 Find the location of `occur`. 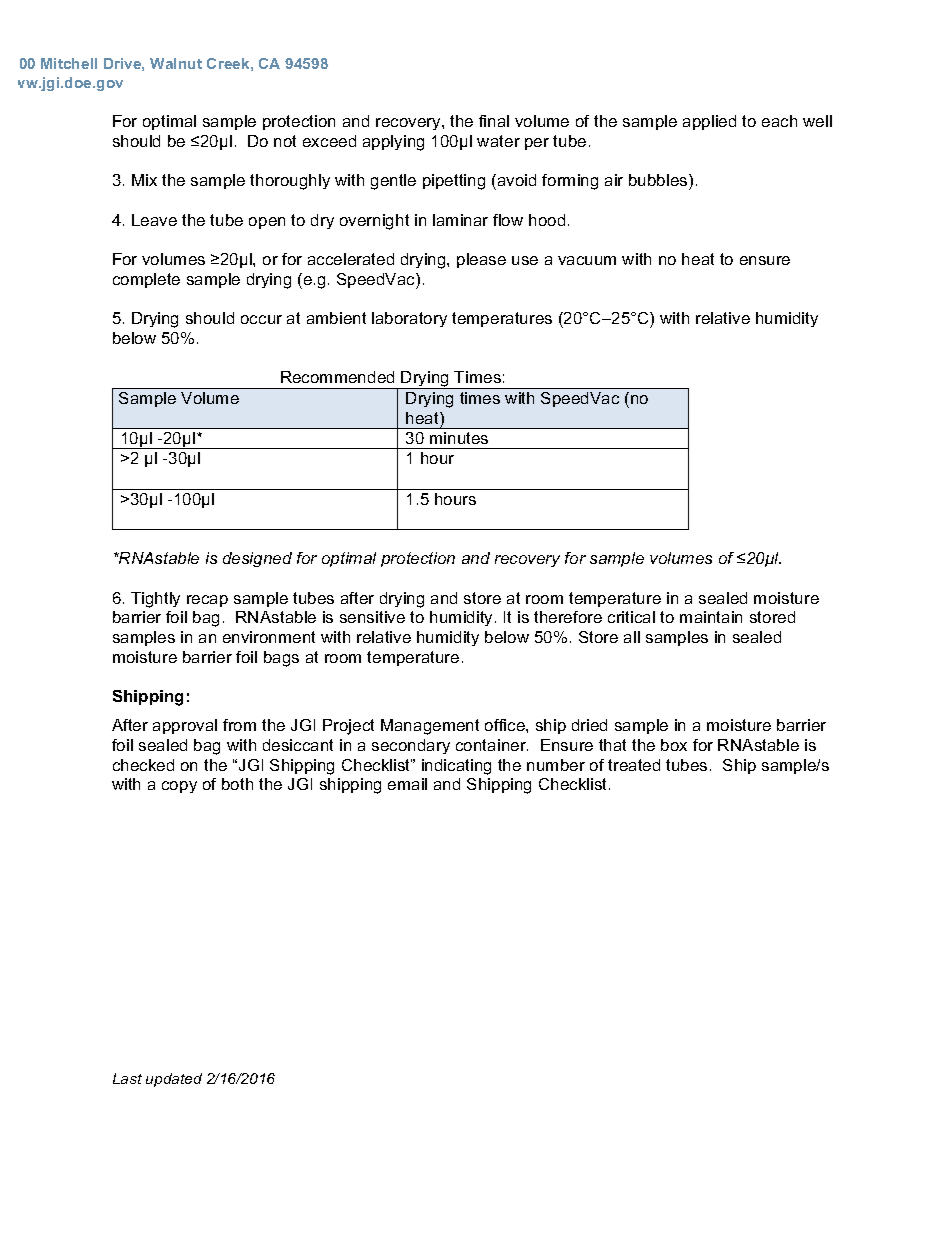

occur is located at coordinates (261, 319).
